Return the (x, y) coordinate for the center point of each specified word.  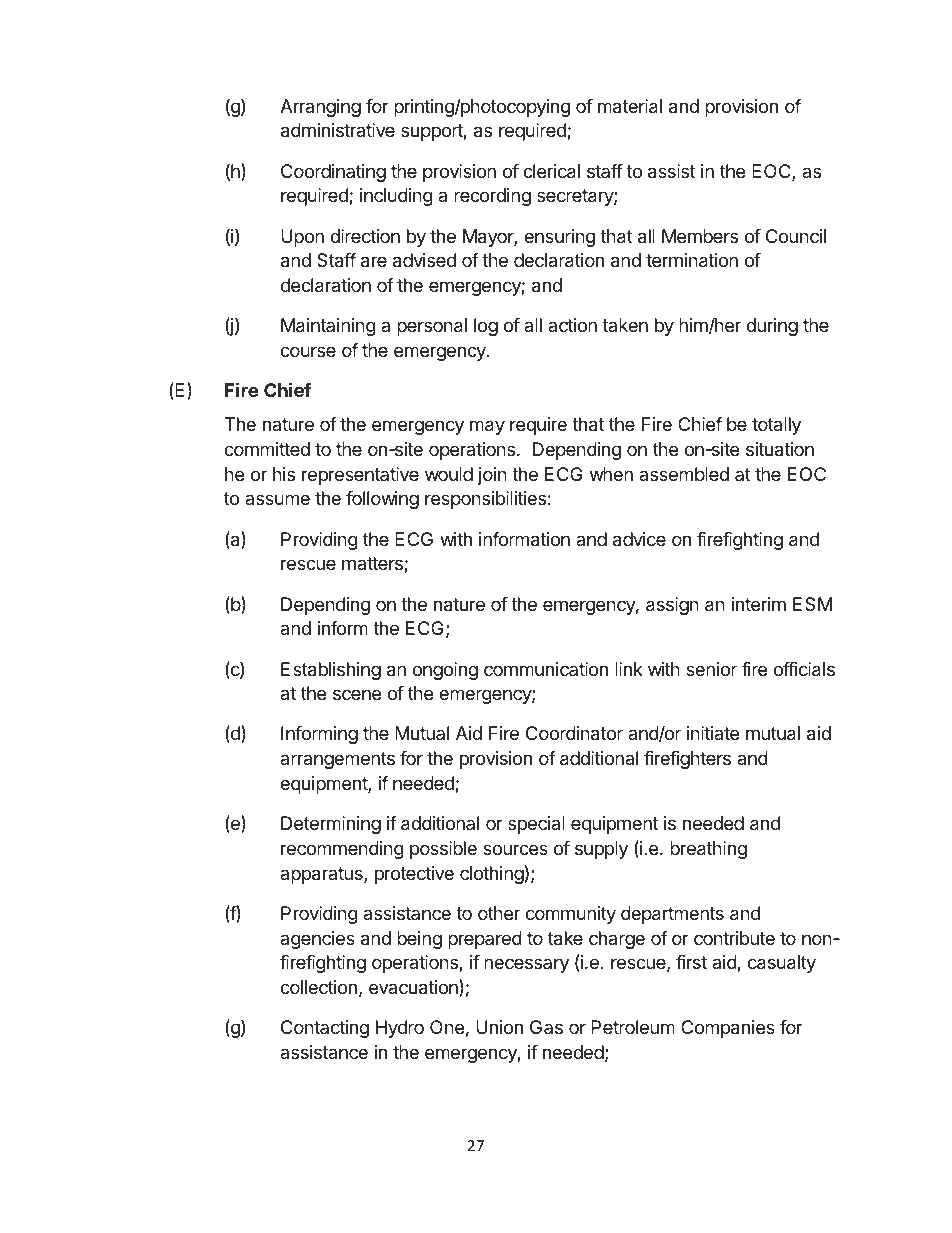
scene (357, 694)
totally (776, 426)
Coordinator (574, 733)
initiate (713, 733)
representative (360, 476)
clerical (551, 171)
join (492, 476)
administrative (338, 130)
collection (318, 987)
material (630, 106)
